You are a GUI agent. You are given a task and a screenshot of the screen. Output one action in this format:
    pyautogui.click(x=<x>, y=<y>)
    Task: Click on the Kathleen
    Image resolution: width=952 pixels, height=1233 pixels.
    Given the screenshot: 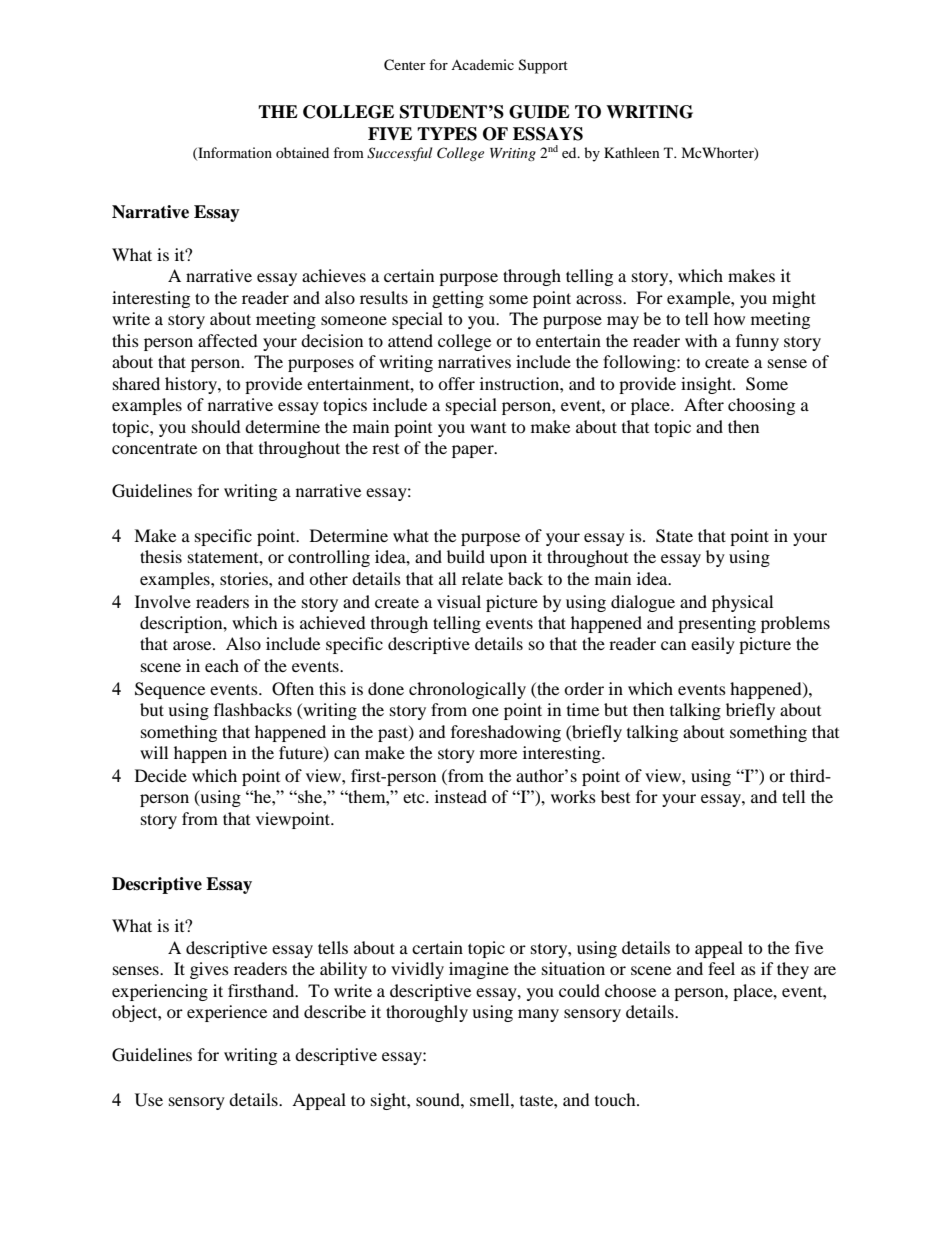 What is the action you would take?
    pyautogui.click(x=632, y=152)
